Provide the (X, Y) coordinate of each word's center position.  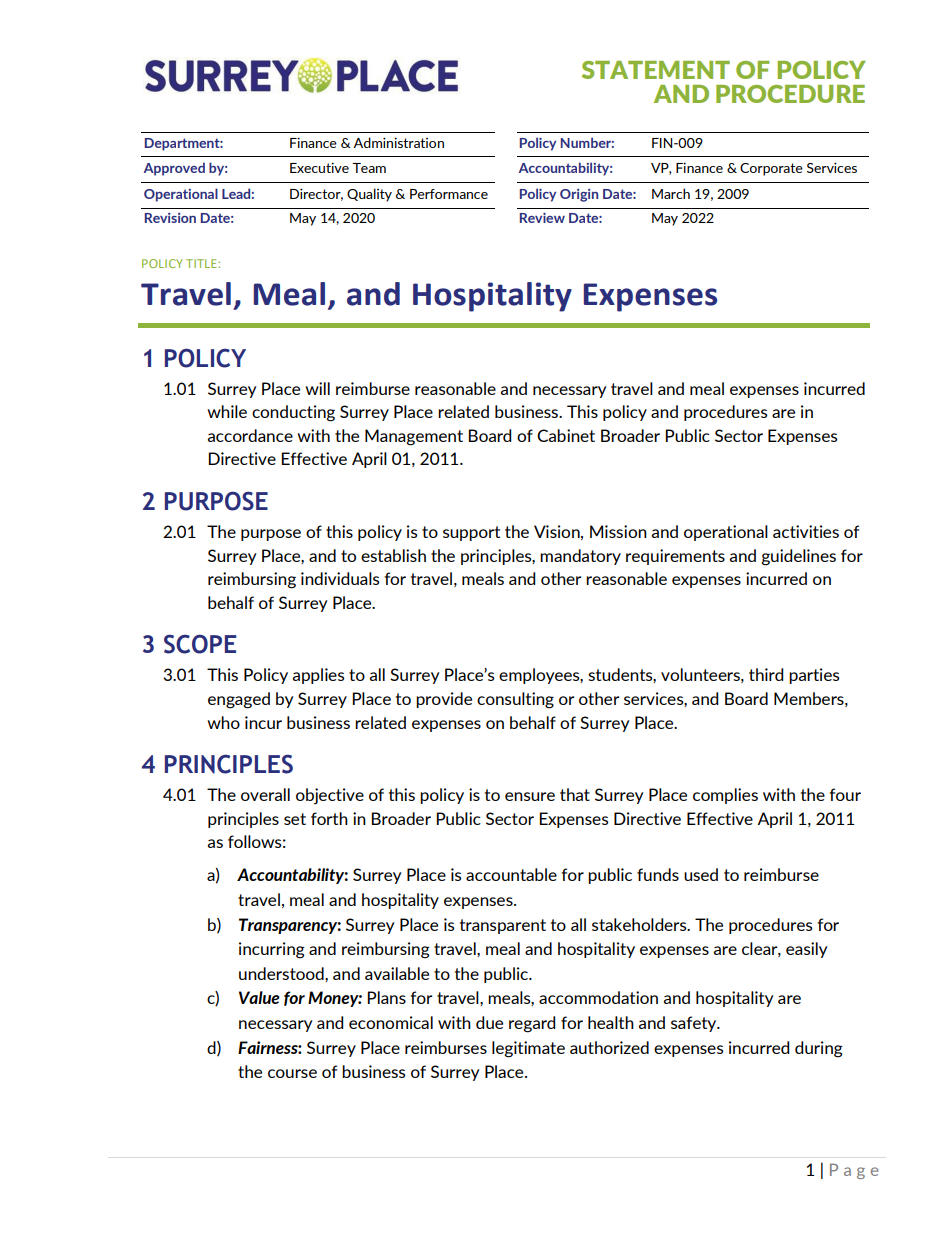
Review (542, 218)
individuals (340, 578)
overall (265, 794)
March (671, 193)
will (317, 388)
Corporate (771, 169)
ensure (530, 796)
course (292, 1073)
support (471, 533)
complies (725, 796)
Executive (319, 167)
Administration (398, 142)
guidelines (799, 557)
